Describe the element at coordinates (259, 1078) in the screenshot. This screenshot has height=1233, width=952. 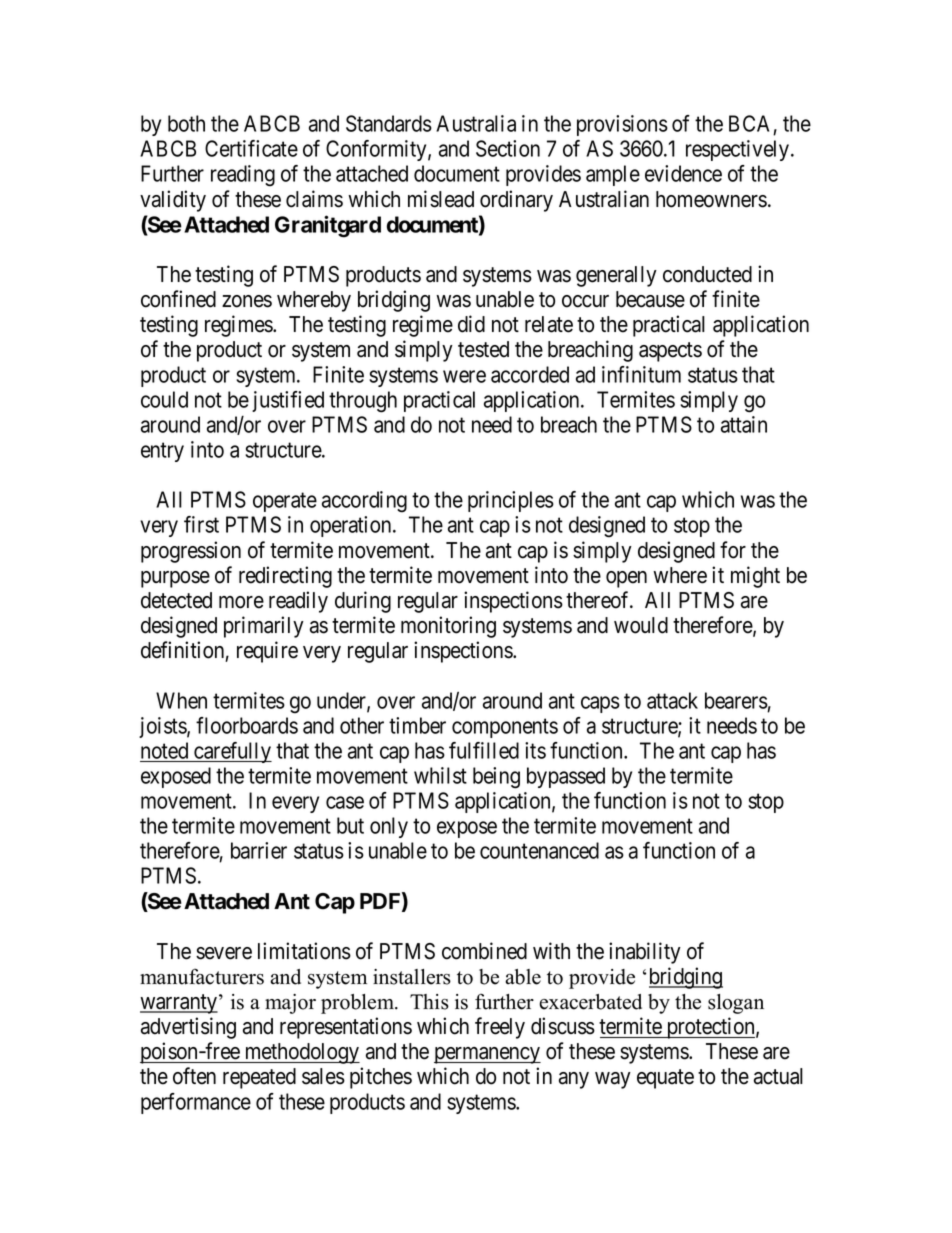
I see `repeated` at that location.
